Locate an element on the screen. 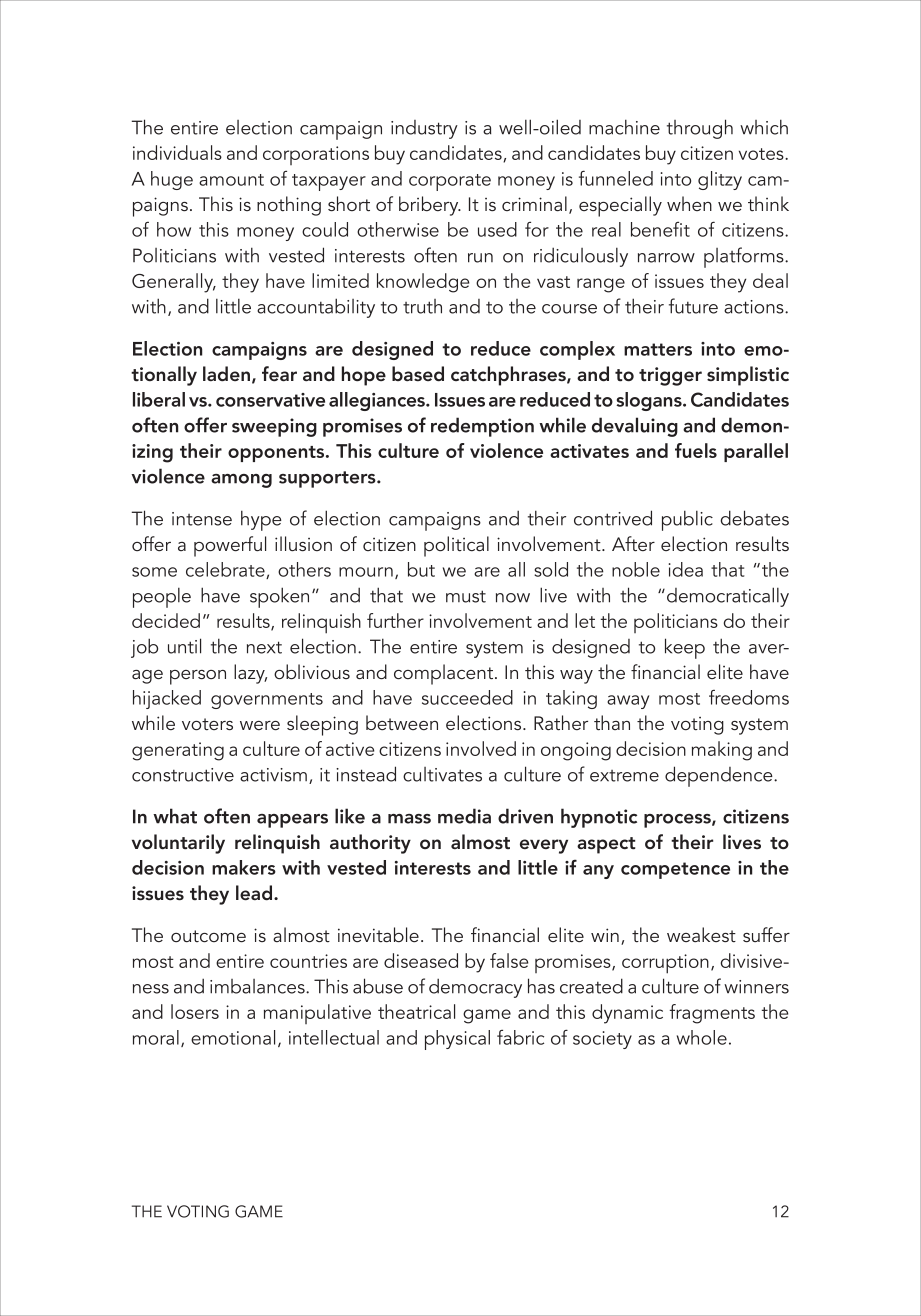 The width and height of the screenshot is (921, 1316). celebrate is located at coordinates (226, 570).
